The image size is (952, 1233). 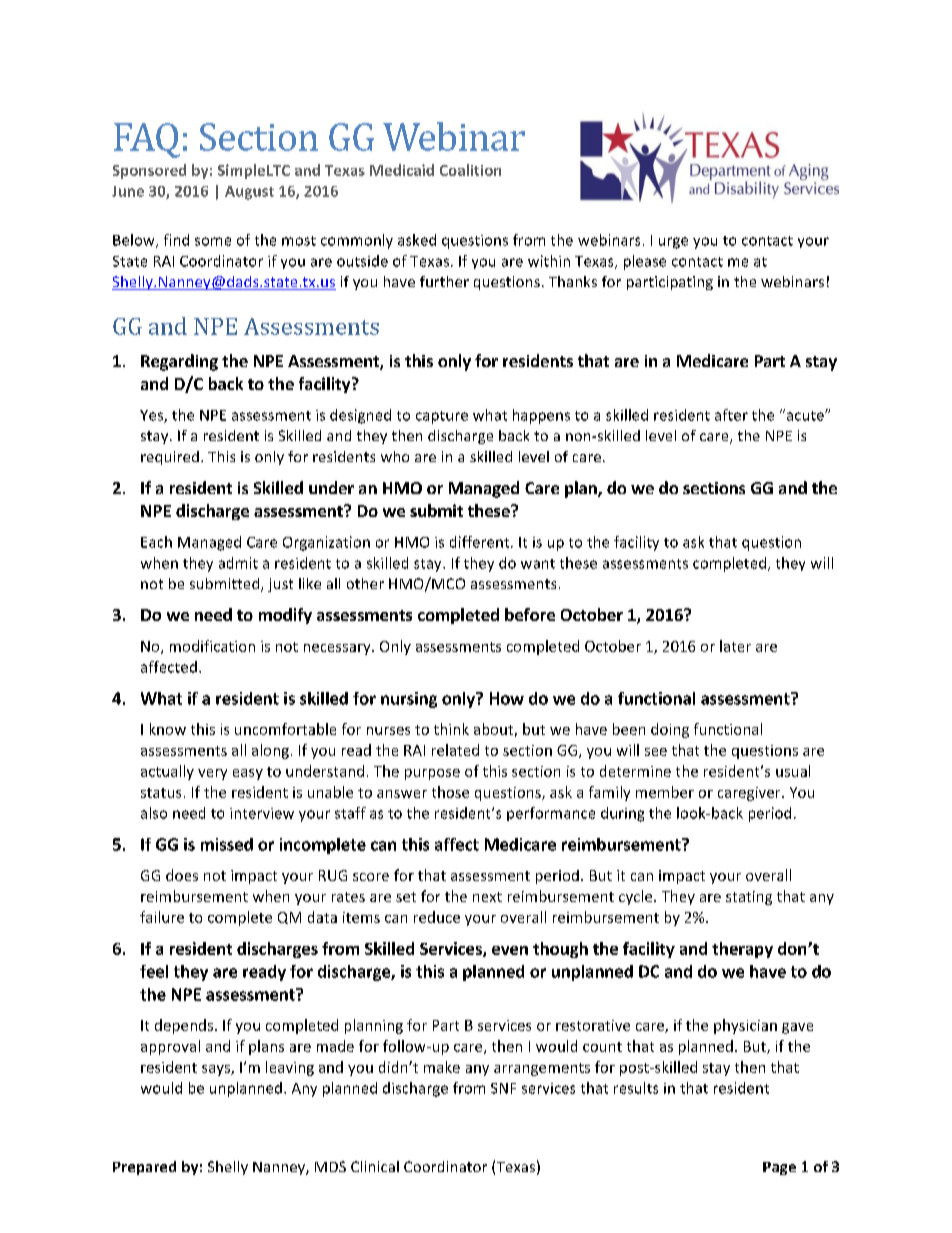 What do you see at coordinates (144, 1168) in the page?
I see `Prepared` at bounding box center [144, 1168].
